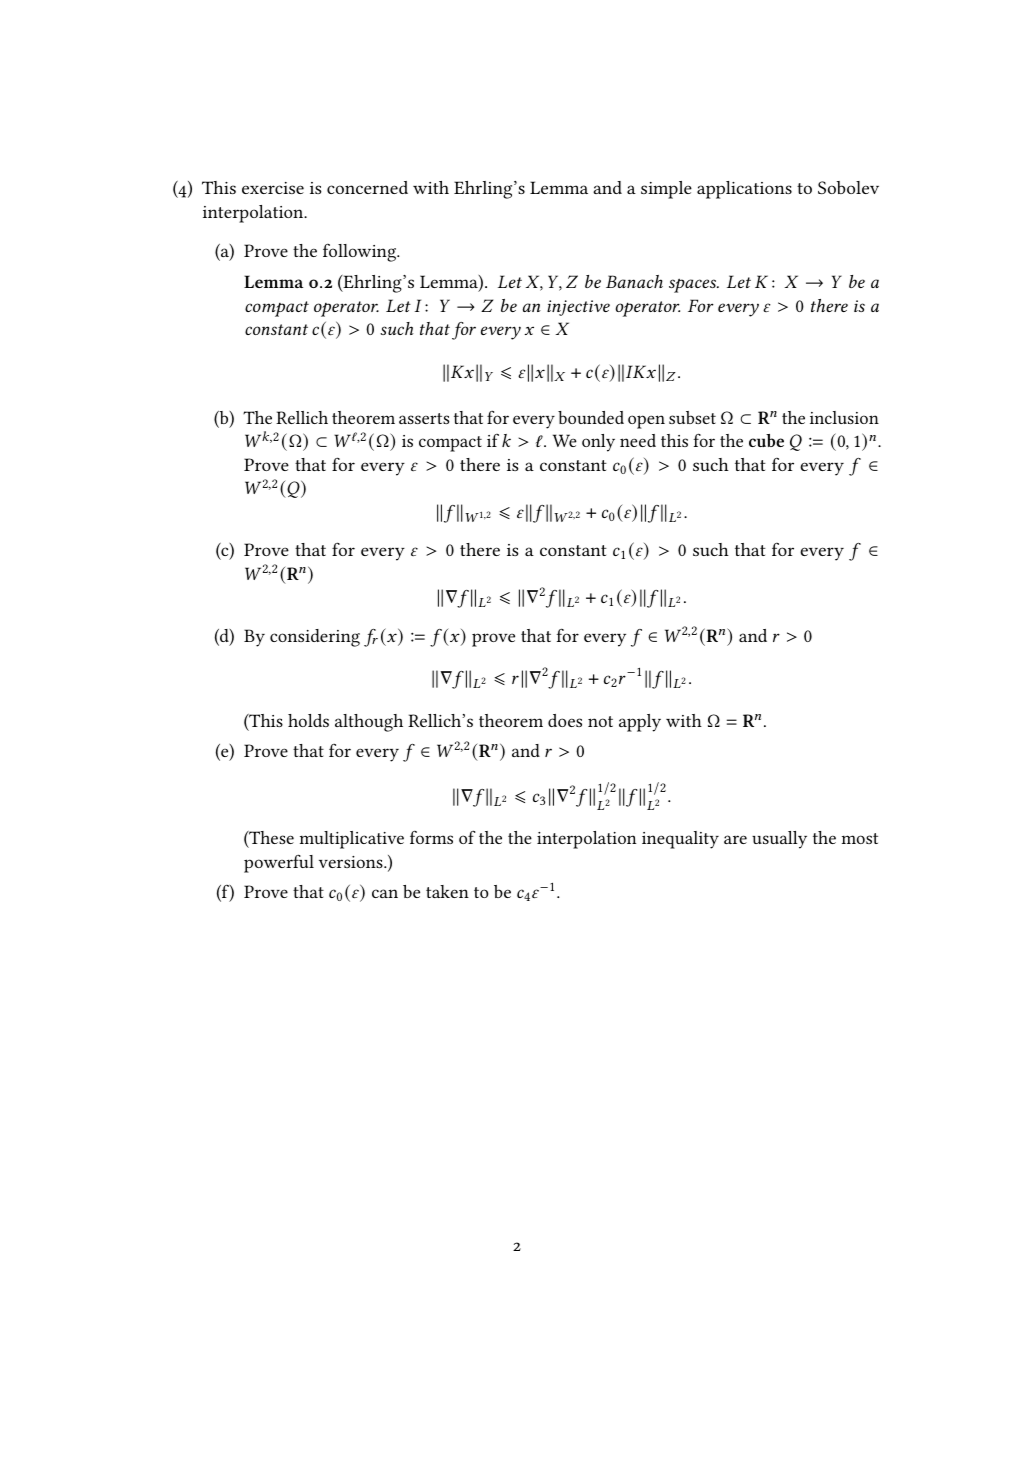  Describe the element at coordinates (766, 440) in the page. I see `cube` at that location.
